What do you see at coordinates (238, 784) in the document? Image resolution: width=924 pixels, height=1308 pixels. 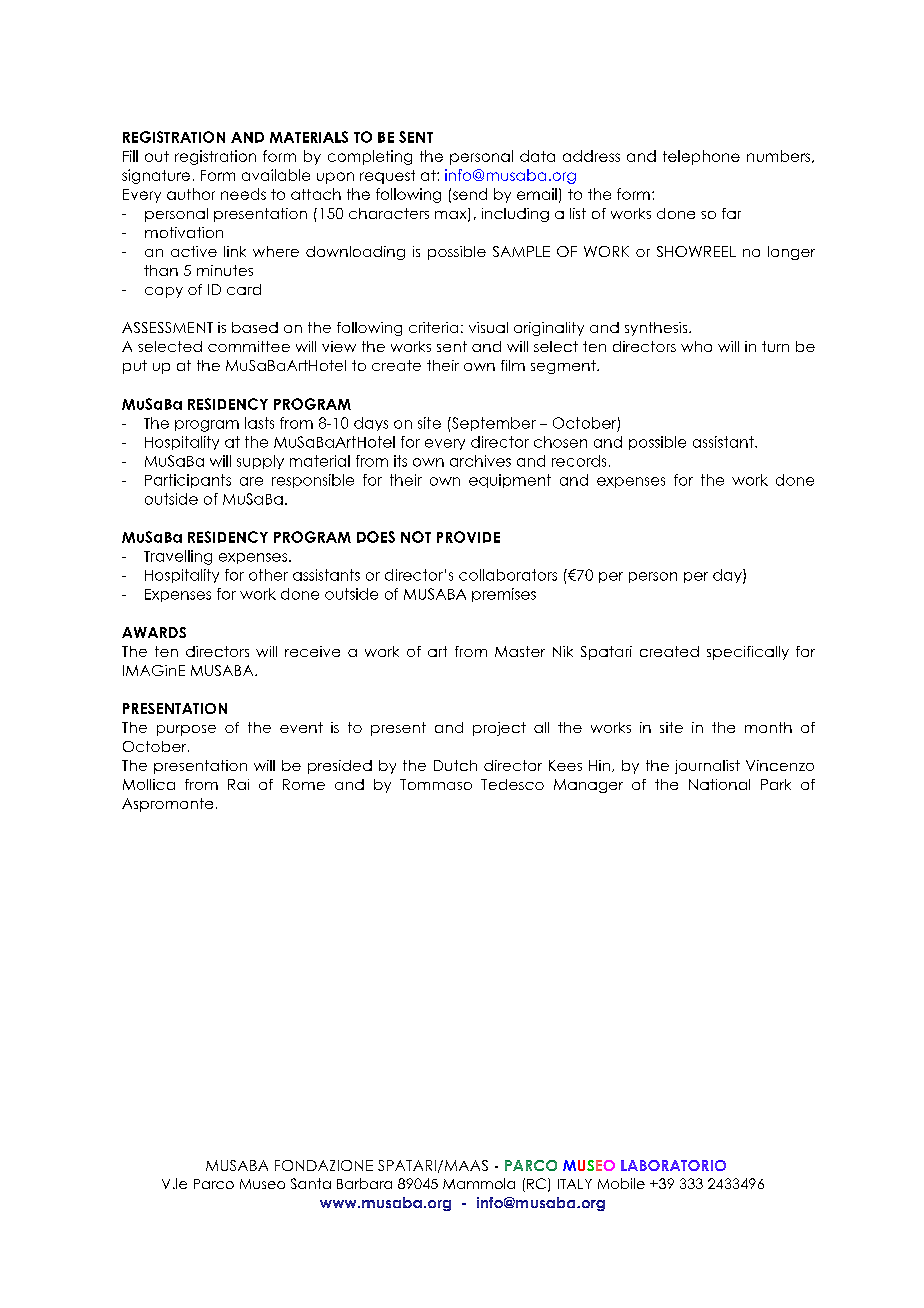 I see `Rai` at bounding box center [238, 784].
